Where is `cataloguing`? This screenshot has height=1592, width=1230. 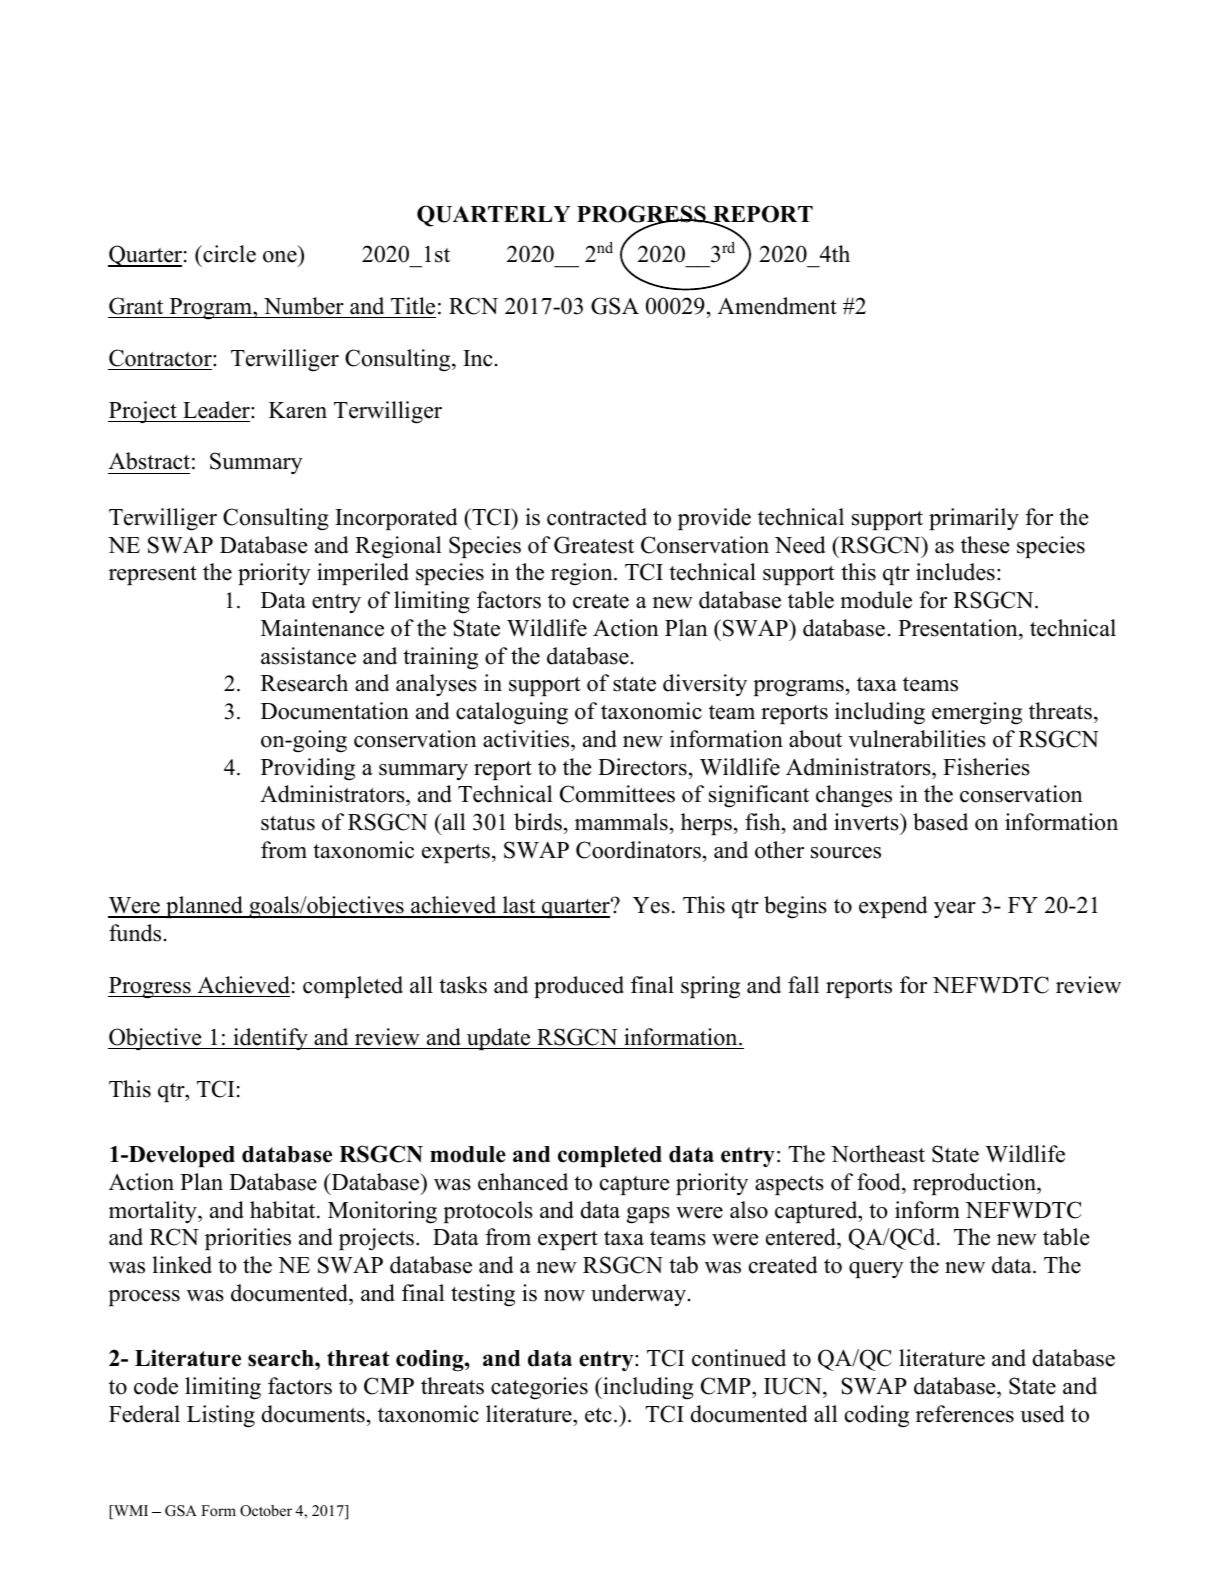
cataloguing is located at coordinates (512, 713).
